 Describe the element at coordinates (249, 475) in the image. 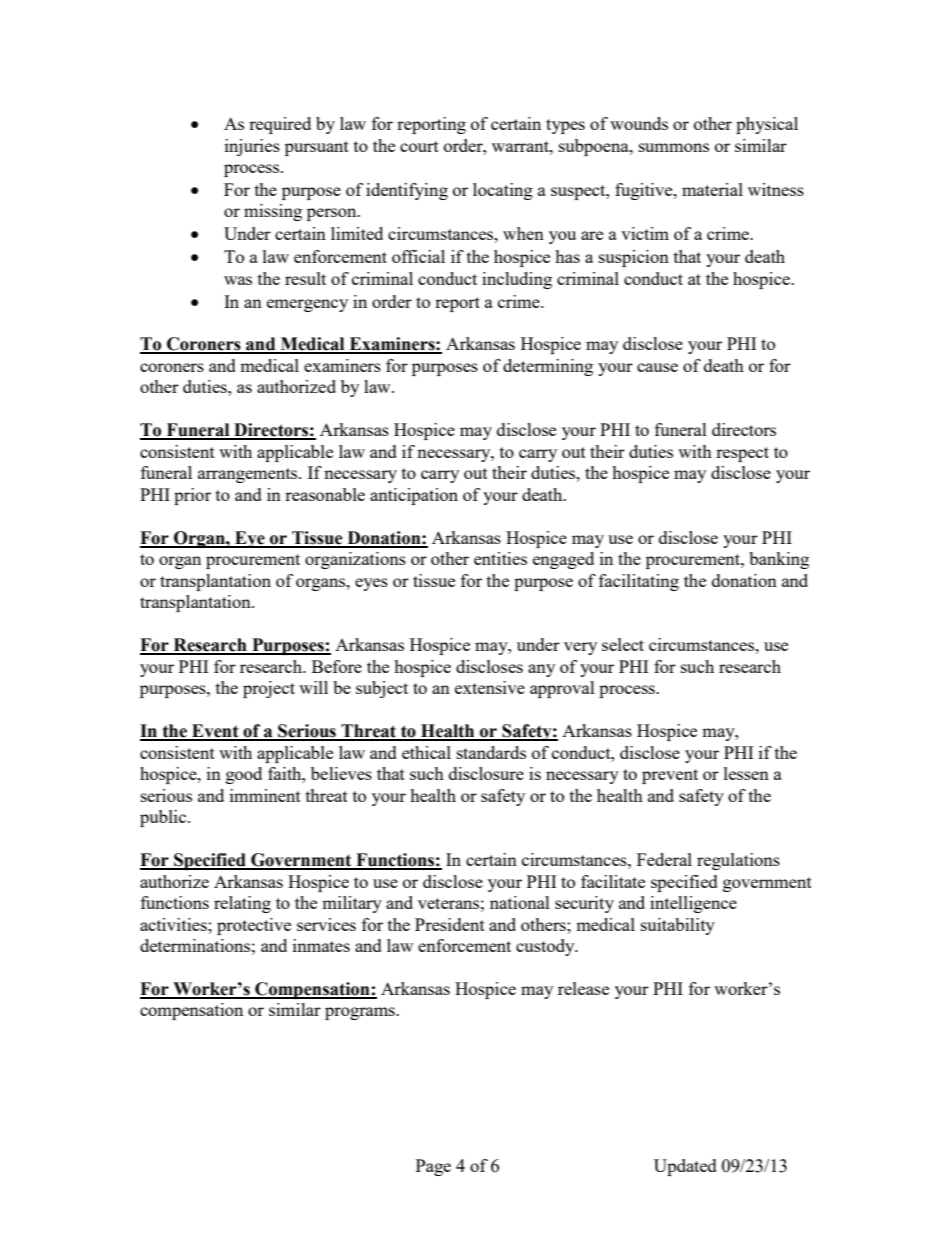

I see `arrangements` at that location.
